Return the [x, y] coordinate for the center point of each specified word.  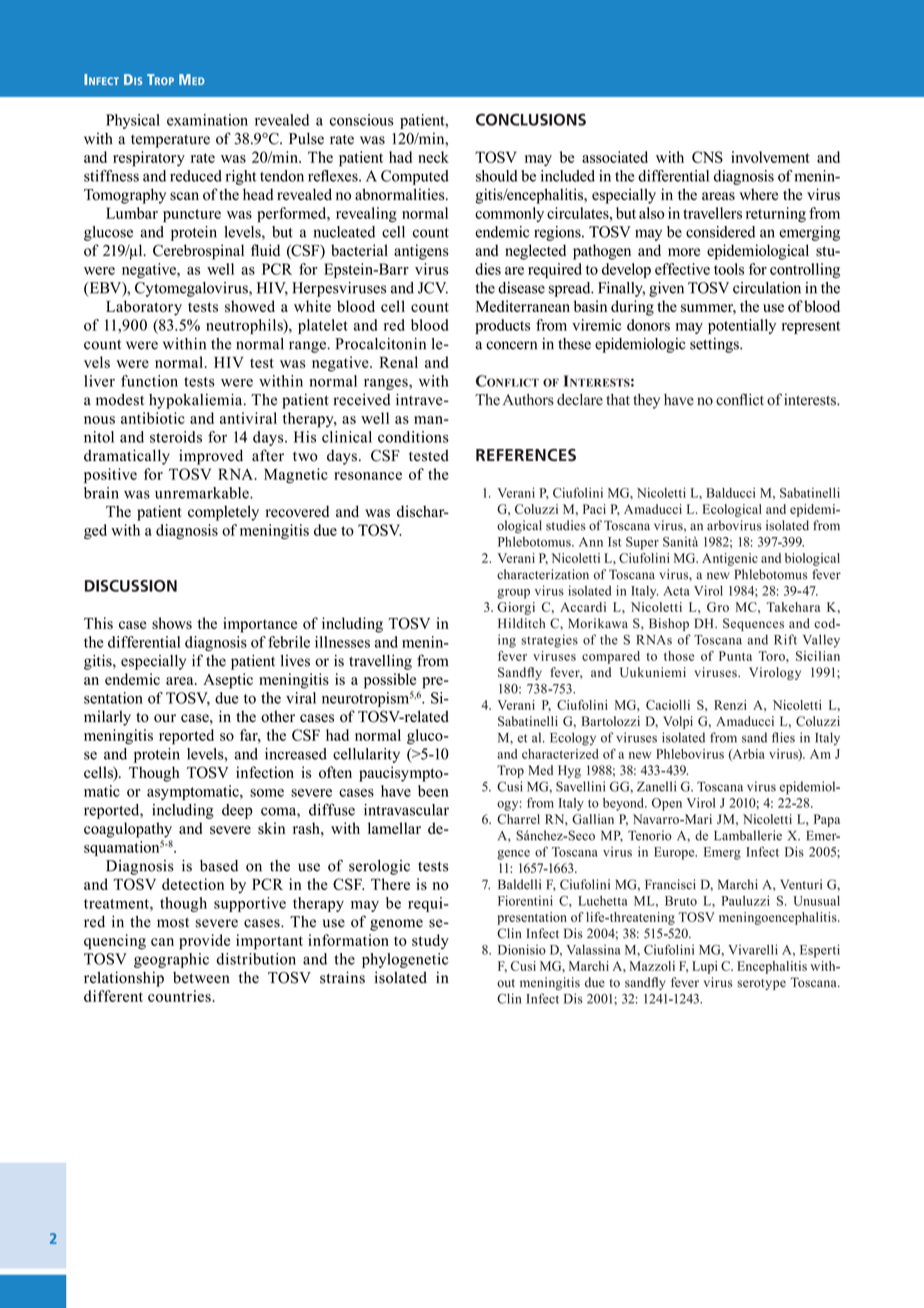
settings [715, 345]
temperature [170, 141]
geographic [171, 960]
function [149, 381]
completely [223, 513]
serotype [761, 984]
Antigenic [730, 559]
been [433, 791]
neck [433, 157]
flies [783, 737]
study [430, 941]
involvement [770, 157]
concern [511, 345]
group [513, 594]
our [165, 718]
